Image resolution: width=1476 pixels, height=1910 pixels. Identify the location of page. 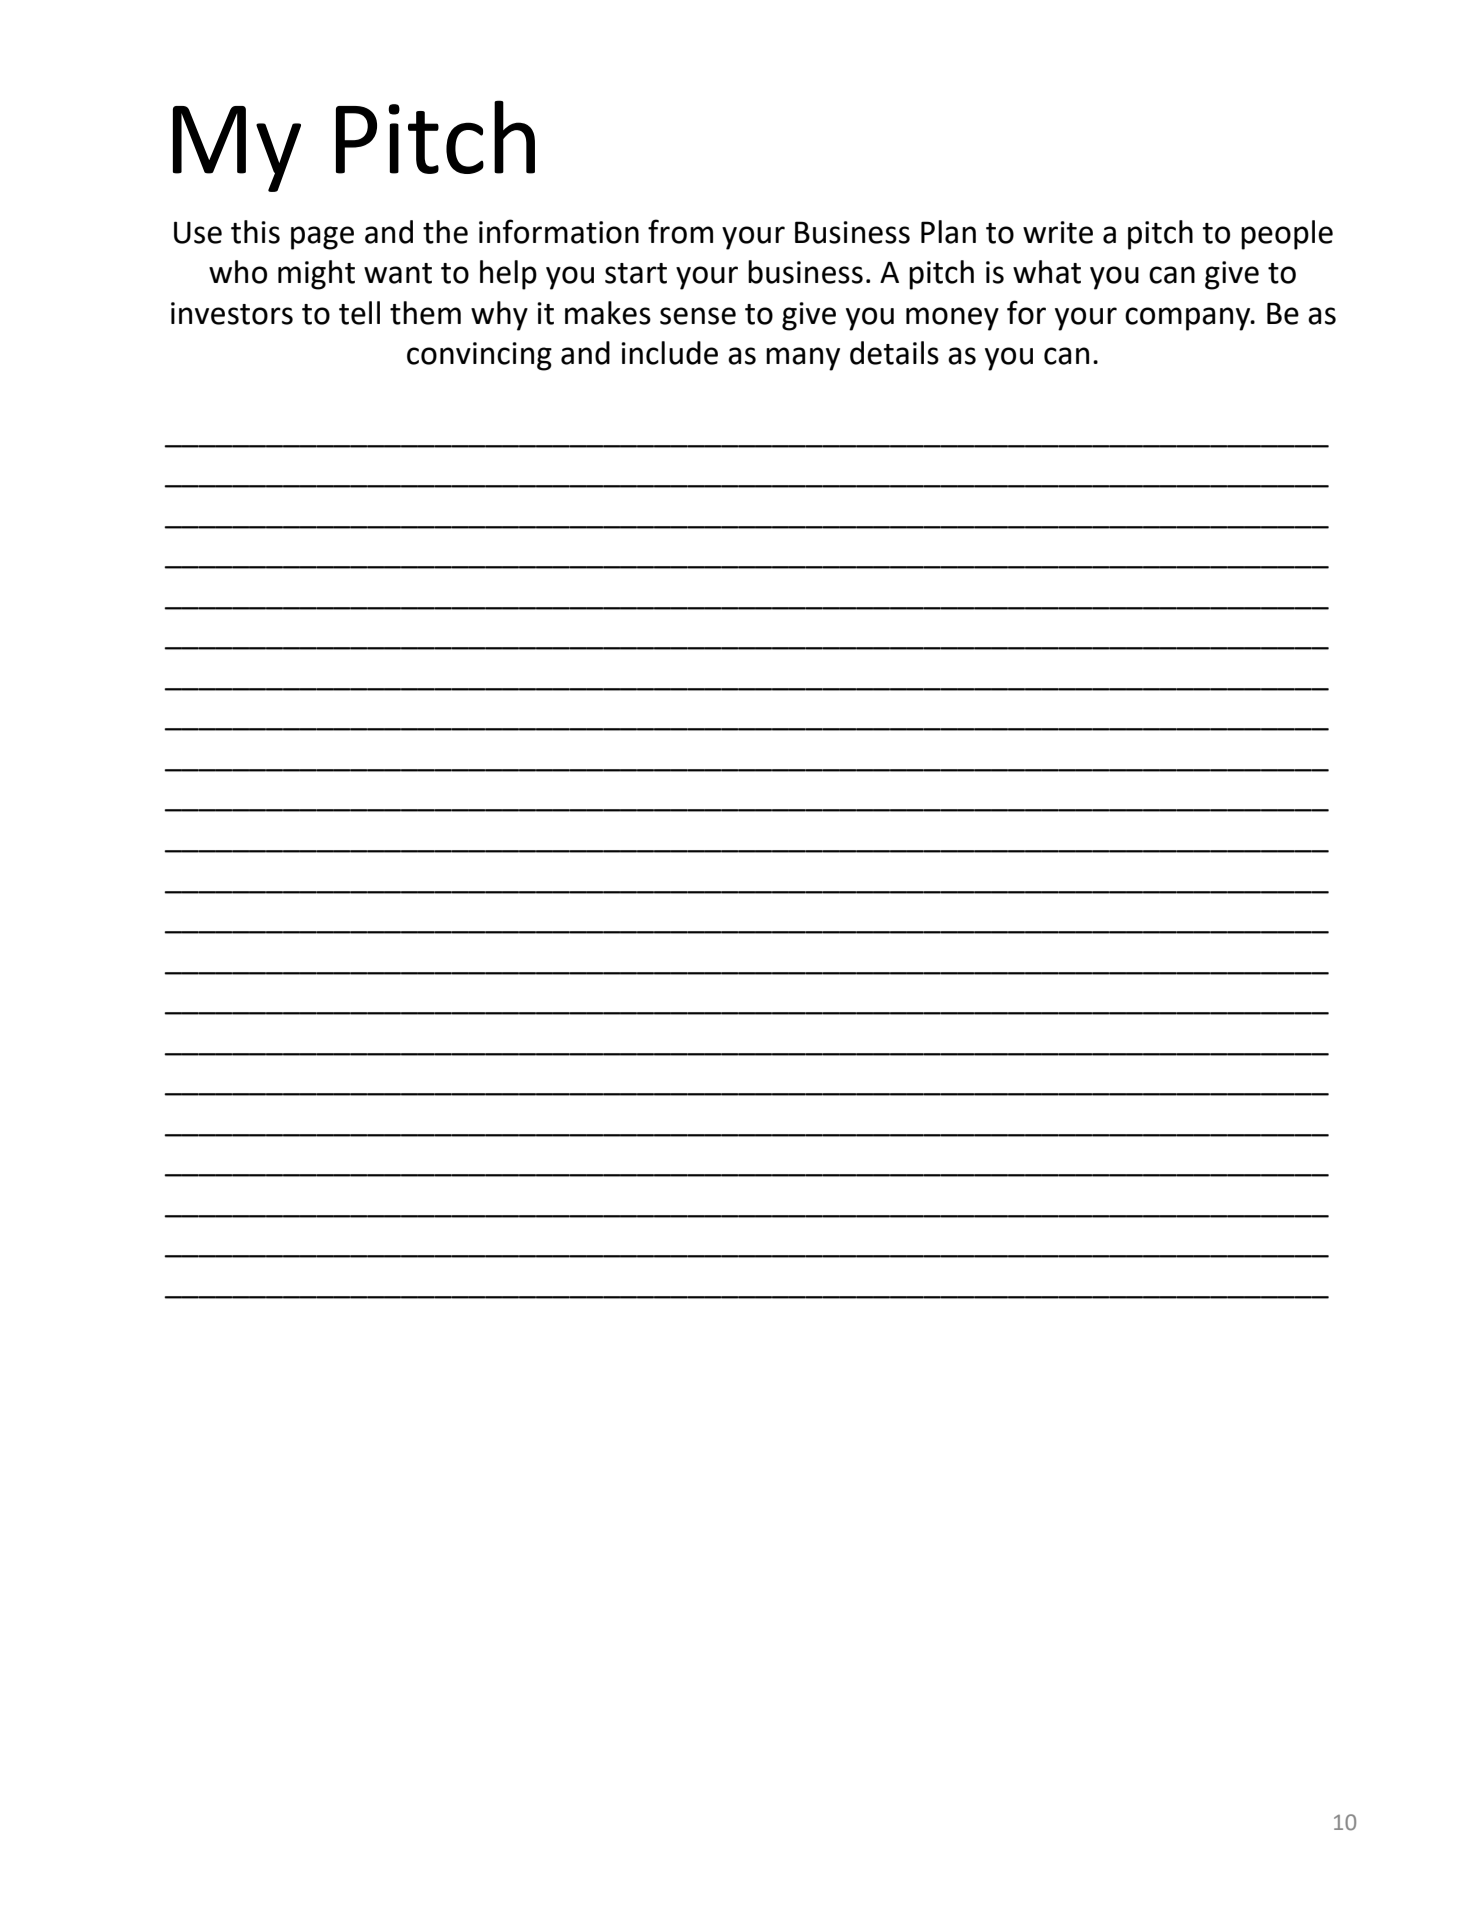
(322, 238).
